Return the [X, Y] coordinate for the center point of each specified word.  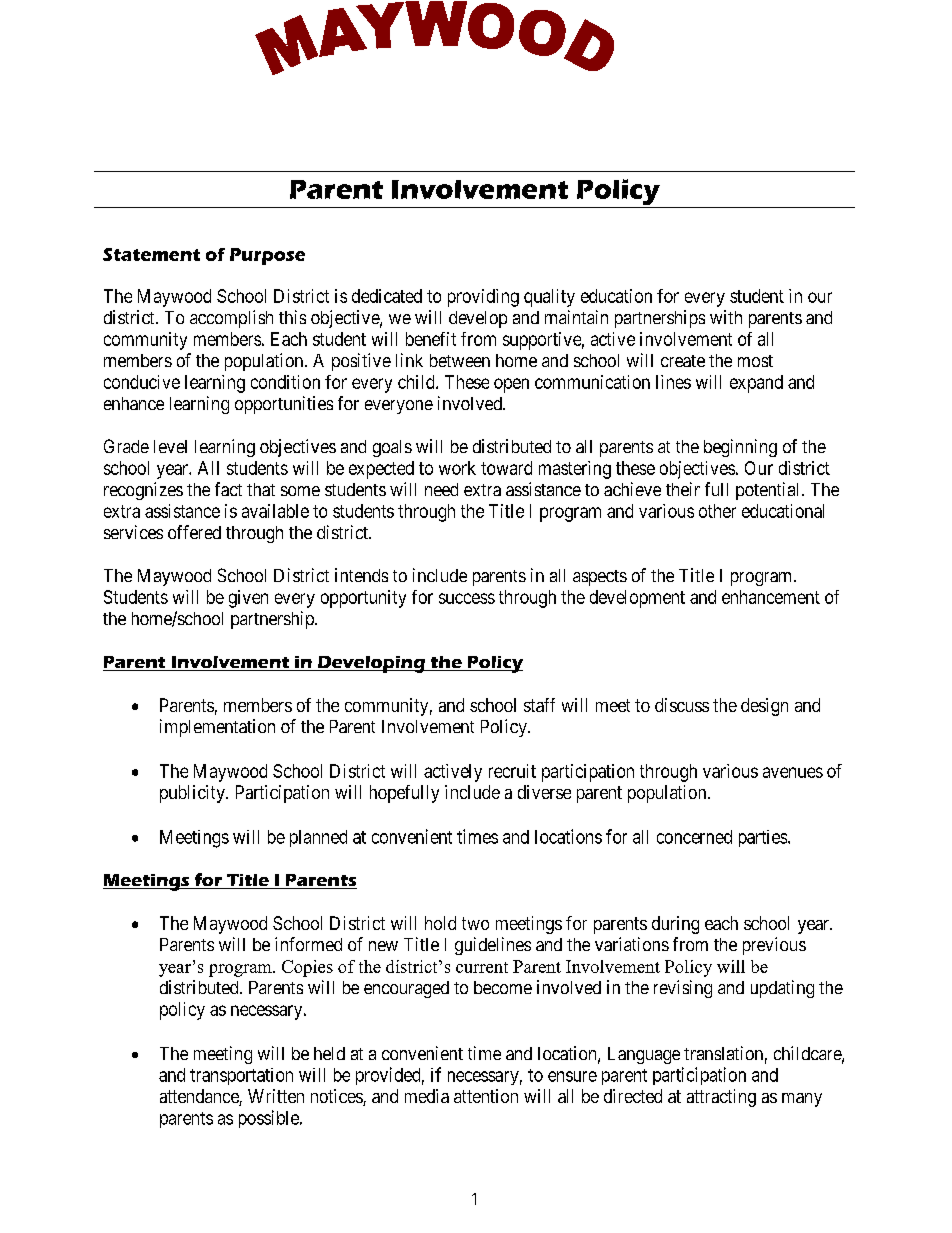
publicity [193, 794]
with [726, 317]
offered [194, 532]
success [467, 598]
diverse [544, 792]
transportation [241, 1076]
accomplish [231, 319]
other [717, 511]
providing [483, 298]
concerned [694, 837]
